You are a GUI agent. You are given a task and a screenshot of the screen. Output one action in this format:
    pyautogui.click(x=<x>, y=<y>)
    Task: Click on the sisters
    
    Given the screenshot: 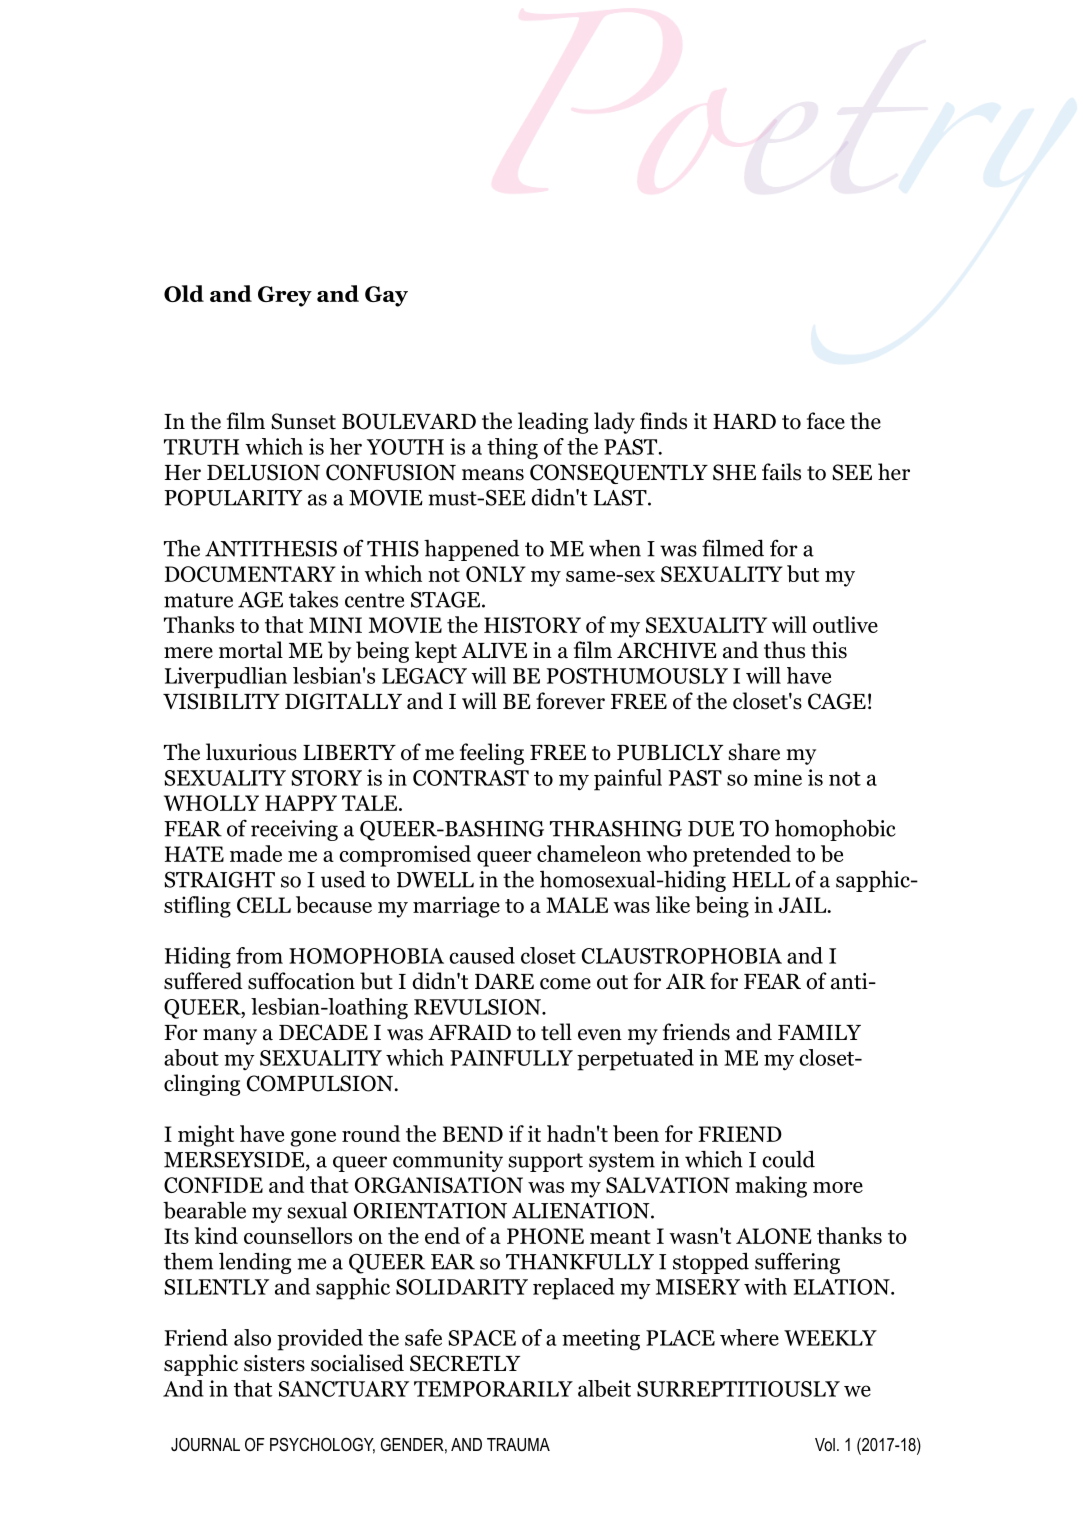 What is the action you would take?
    pyautogui.click(x=274, y=1363)
